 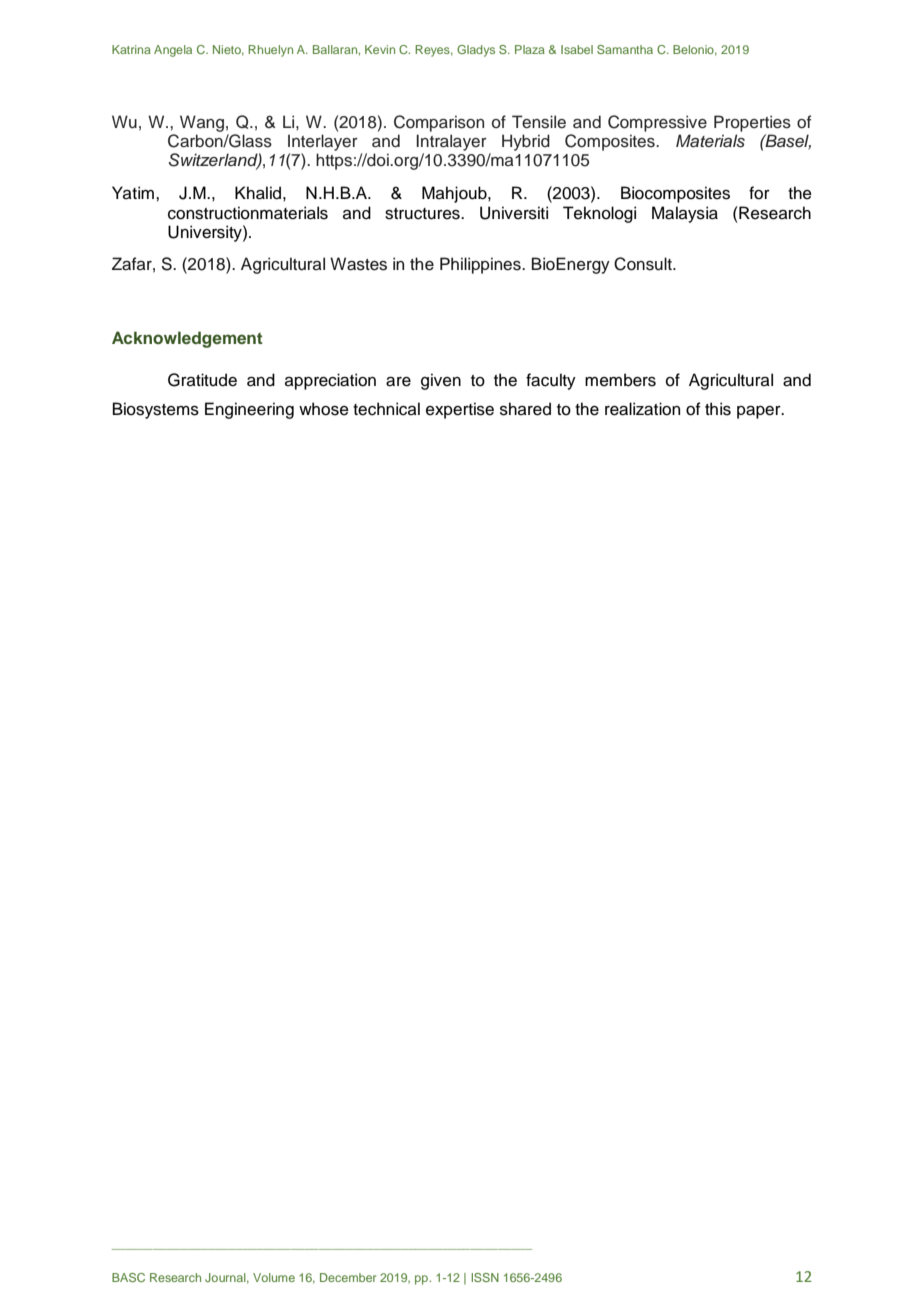 What do you see at coordinates (657, 123) in the page?
I see `Compressive` at bounding box center [657, 123].
